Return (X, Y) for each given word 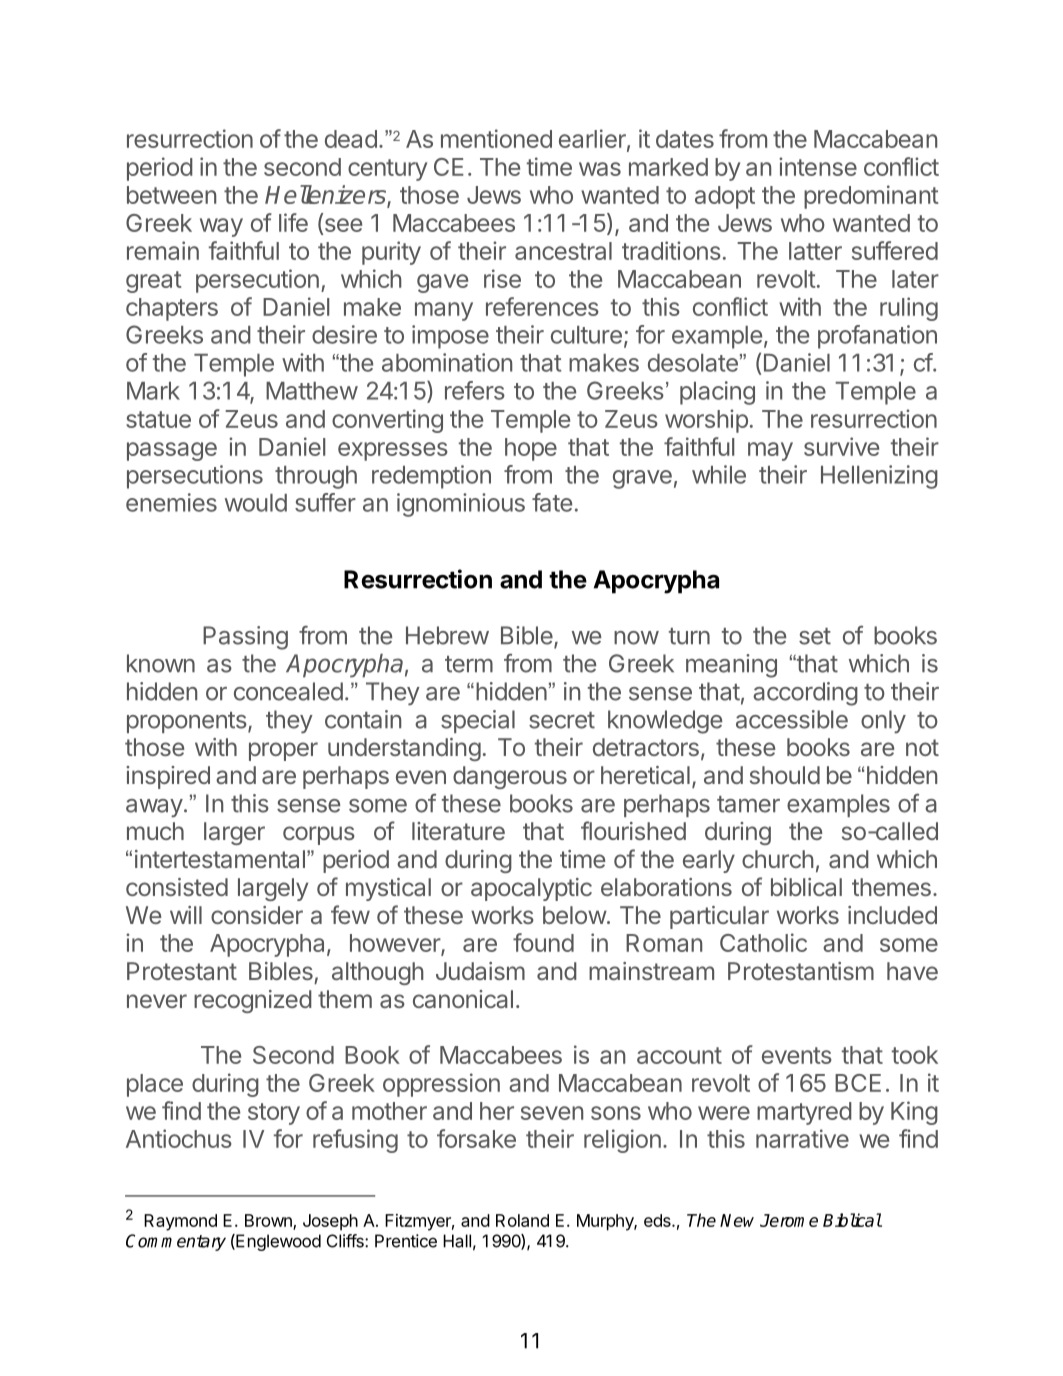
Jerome (789, 1220)
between (171, 195)
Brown (269, 1221)
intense (818, 166)
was (600, 169)
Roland (522, 1220)
